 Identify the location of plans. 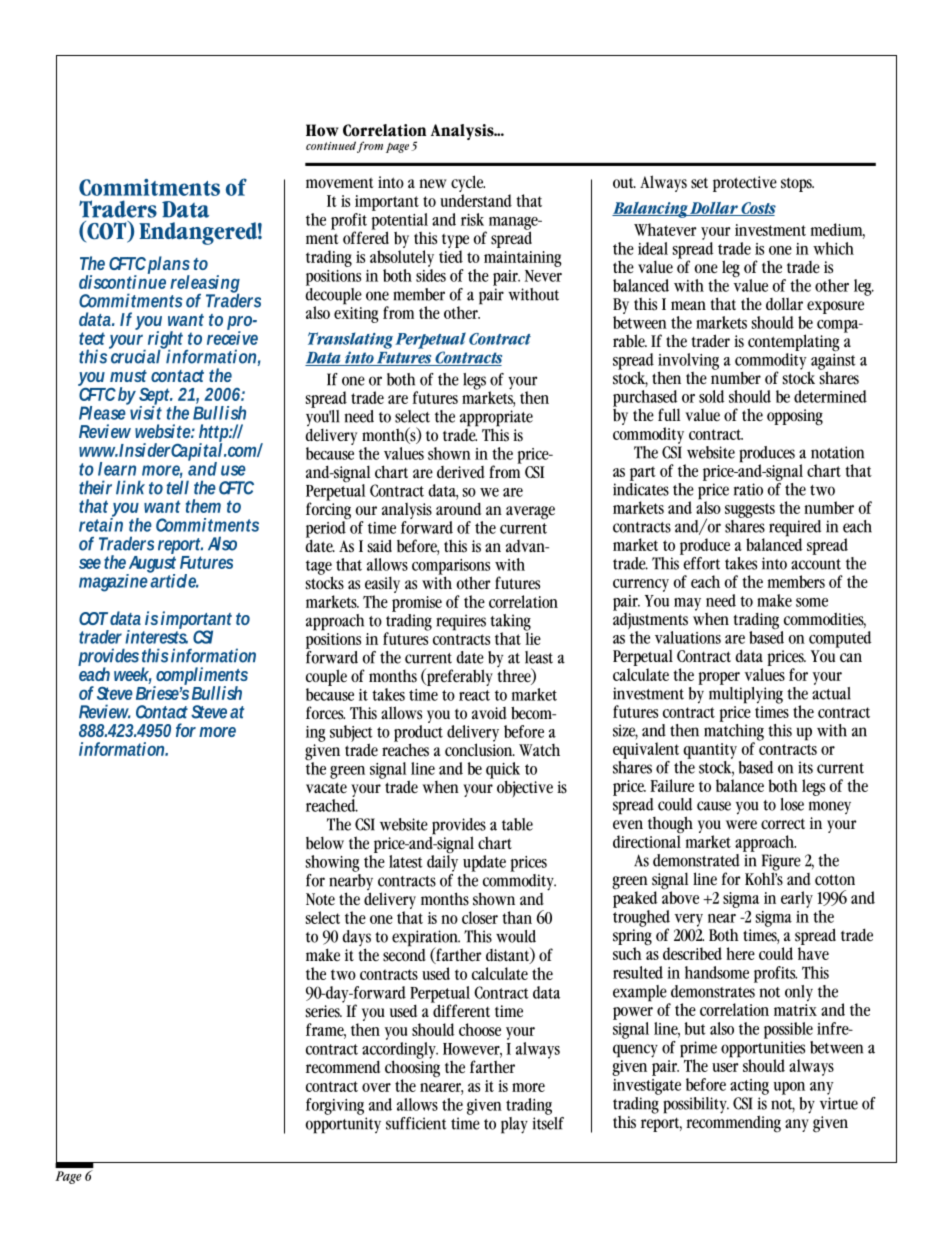
(169, 266).
